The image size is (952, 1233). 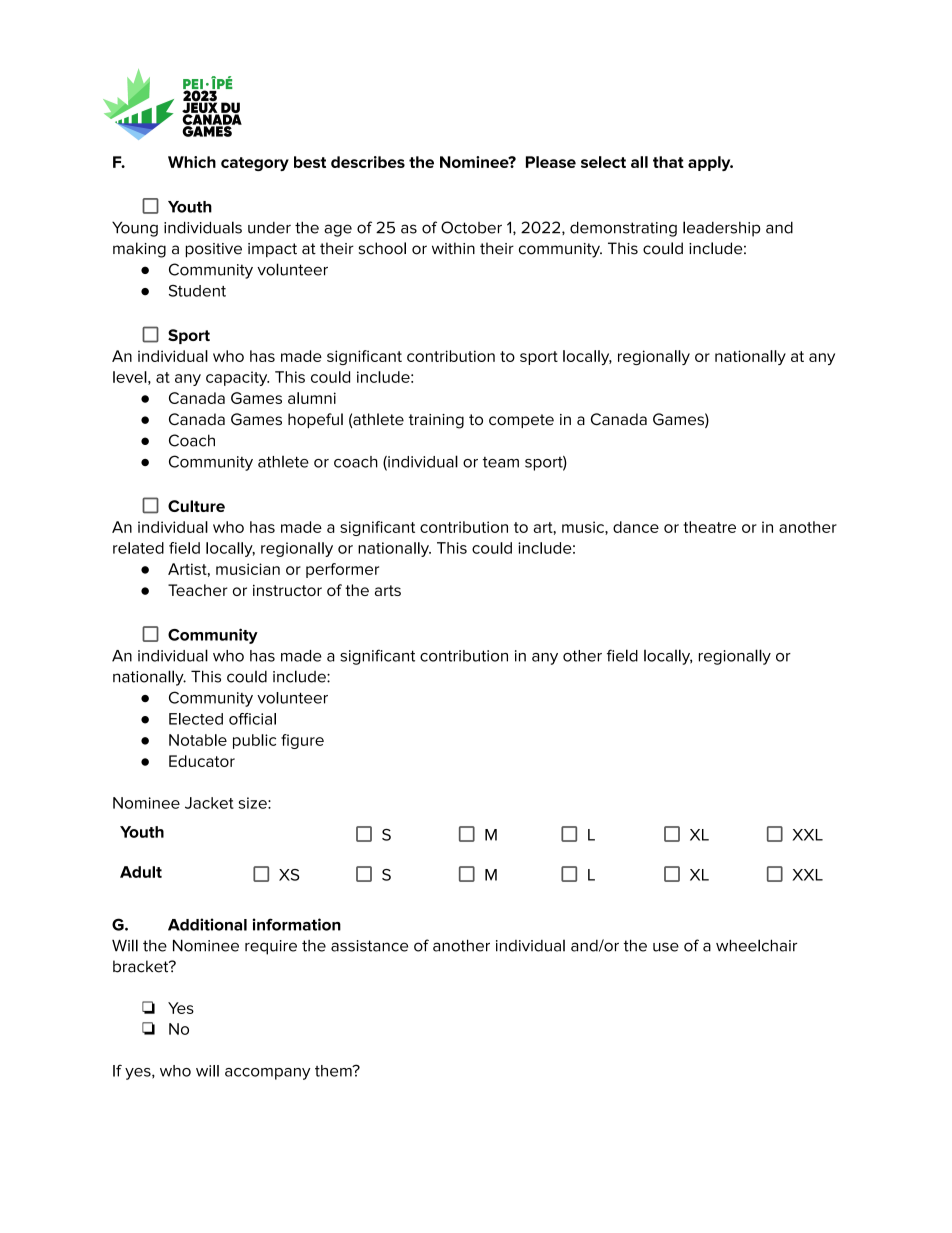 What do you see at coordinates (334, 1071) in the screenshot?
I see `them` at bounding box center [334, 1071].
